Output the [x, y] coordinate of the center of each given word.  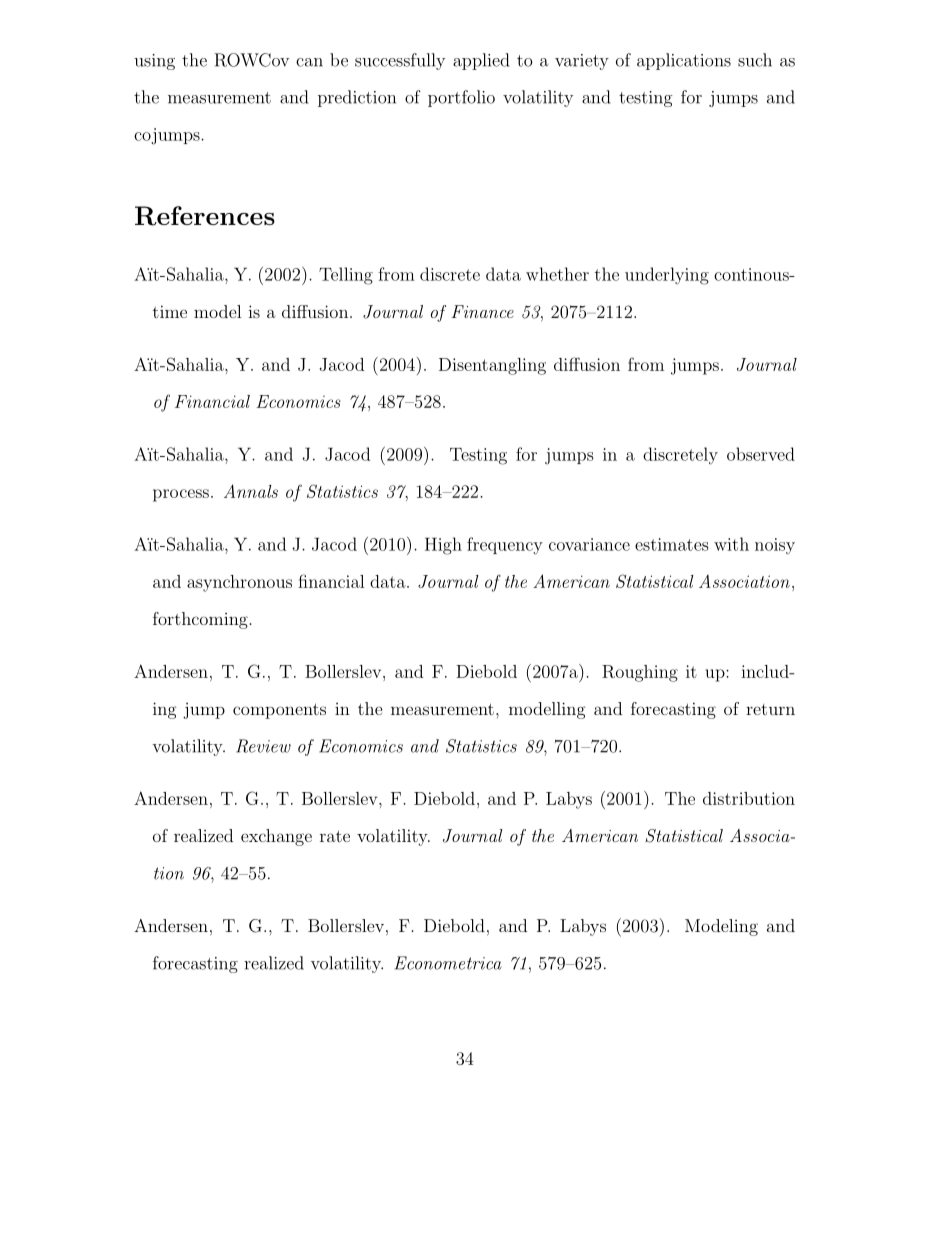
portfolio [461, 98]
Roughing [640, 673]
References [205, 216]
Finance [482, 311]
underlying [667, 276]
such [755, 60]
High [443, 546]
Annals [251, 491]
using [154, 62]
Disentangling [492, 366]
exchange [276, 837]
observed [761, 454]
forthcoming [200, 620]
